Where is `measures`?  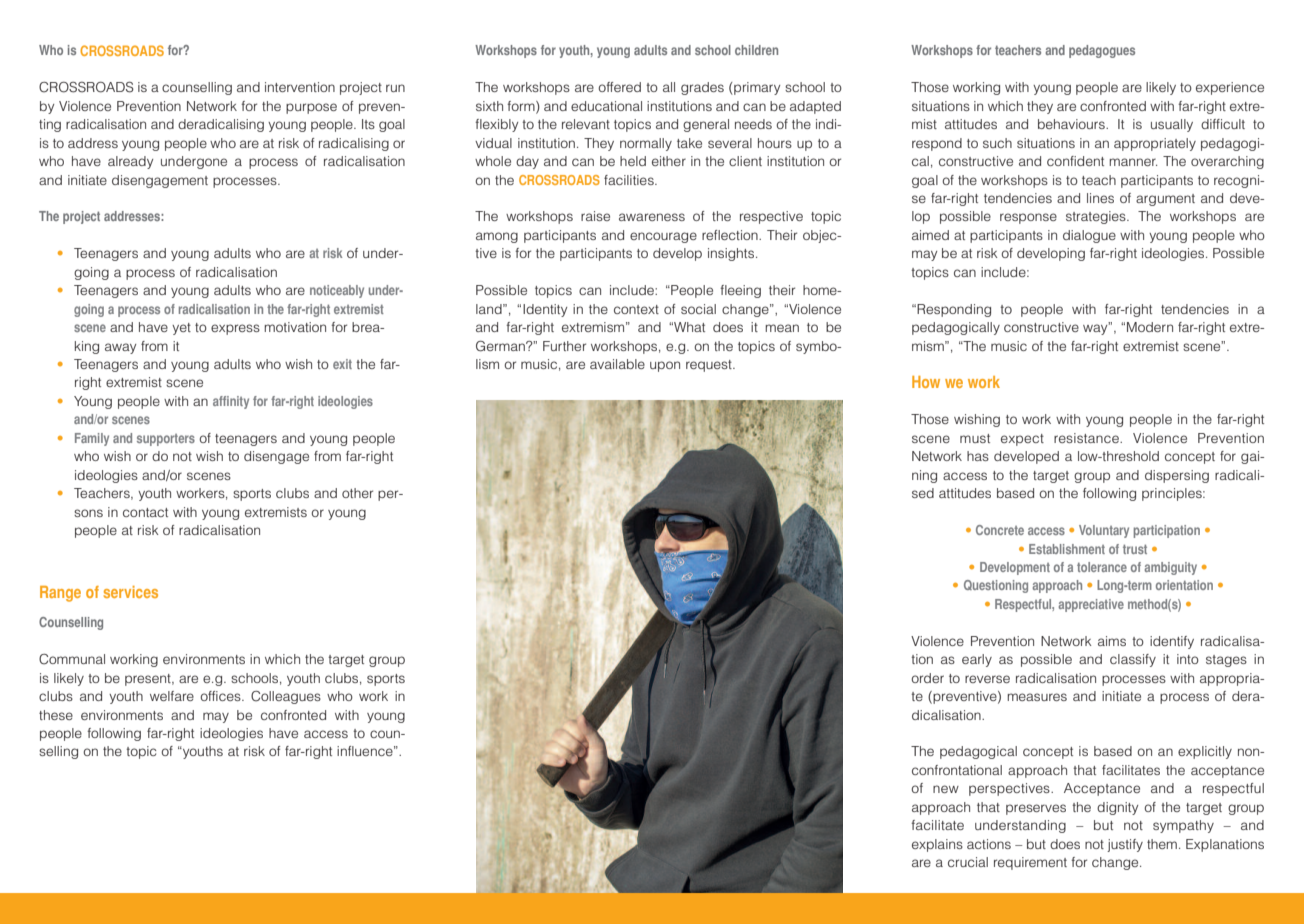 measures is located at coordinates (1037, 697).
